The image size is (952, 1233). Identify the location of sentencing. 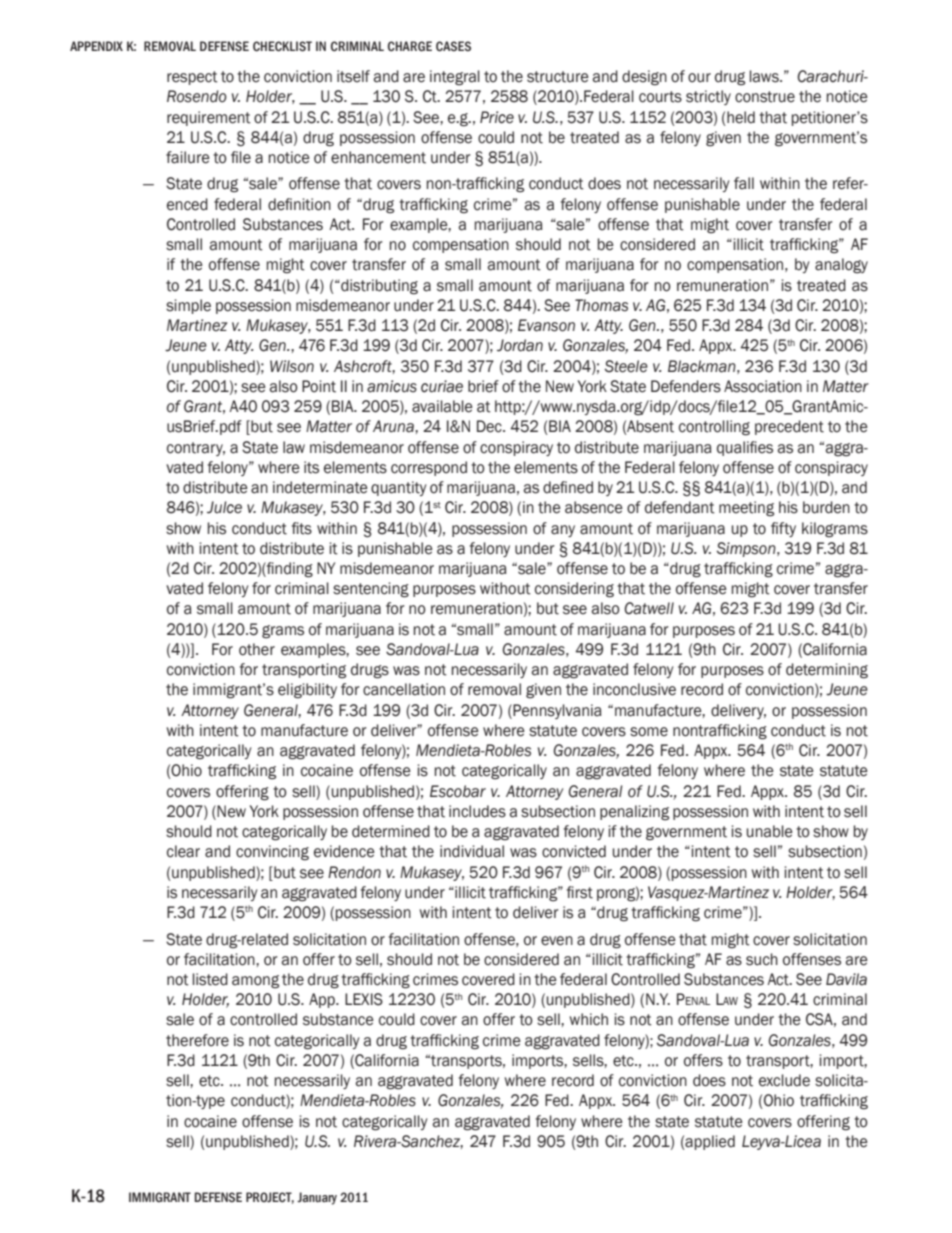
(371, 590).
